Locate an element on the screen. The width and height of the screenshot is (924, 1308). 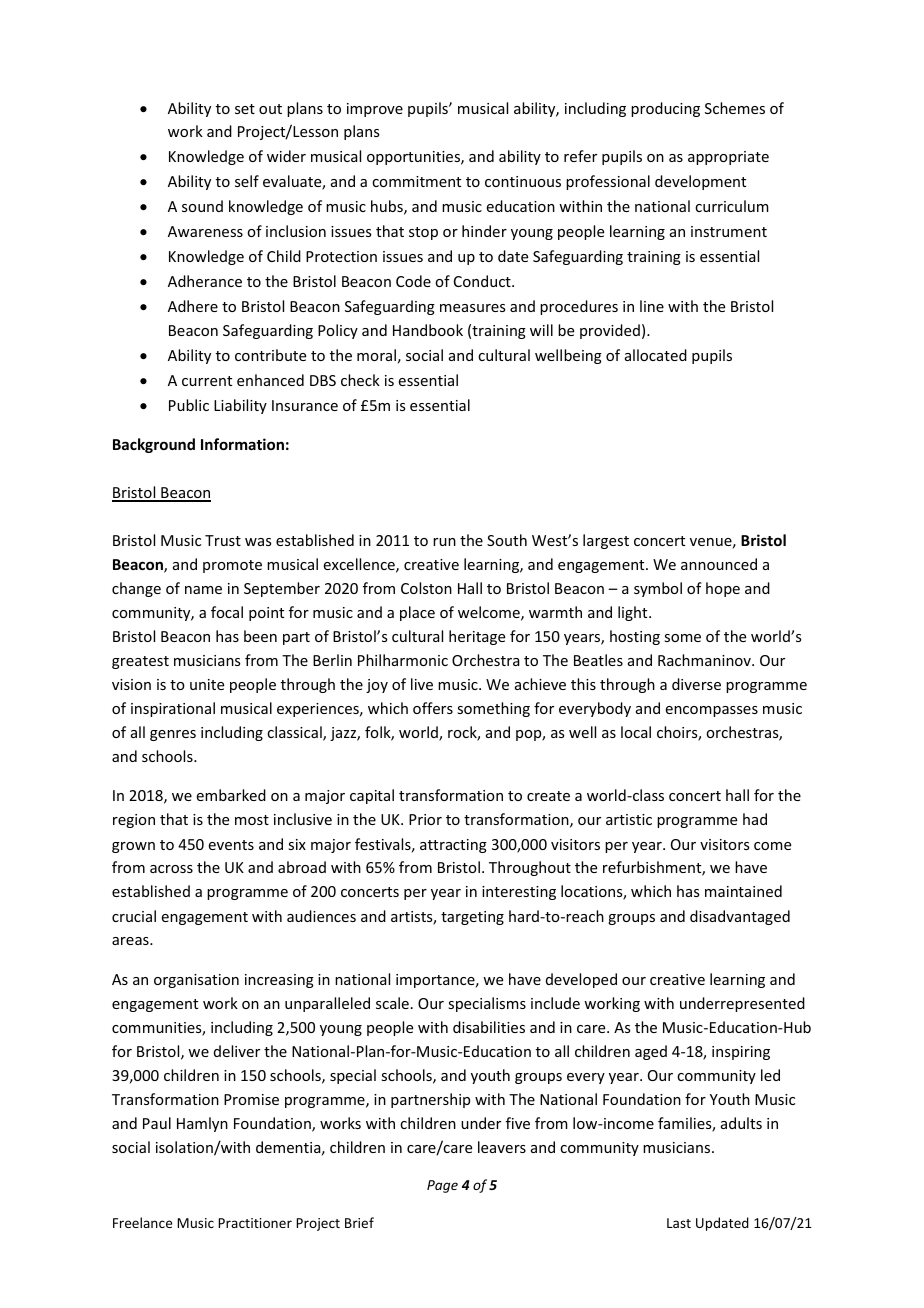
Last is located at coordinates (679, 1223).
